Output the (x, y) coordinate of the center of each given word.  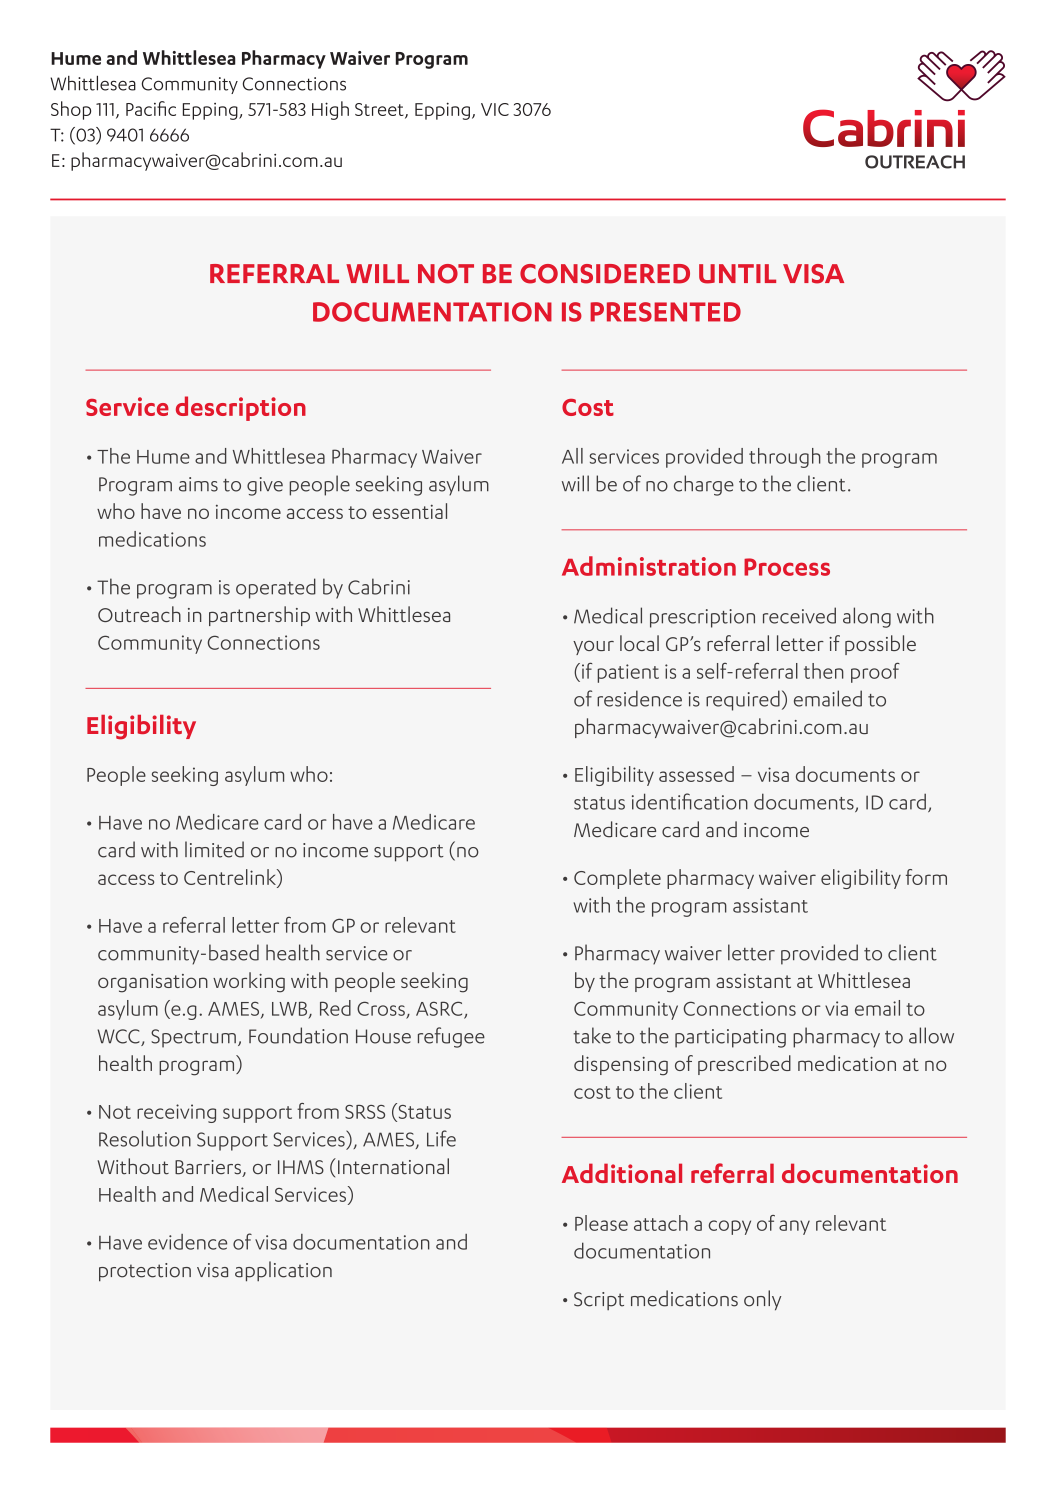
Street (380, 110)
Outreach (139, 614)
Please (601, 1223)
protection (145, 1272)
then (824, 671)
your (593, 648)
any (794, 1227)
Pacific (151, 108)
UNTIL (737, 274)
